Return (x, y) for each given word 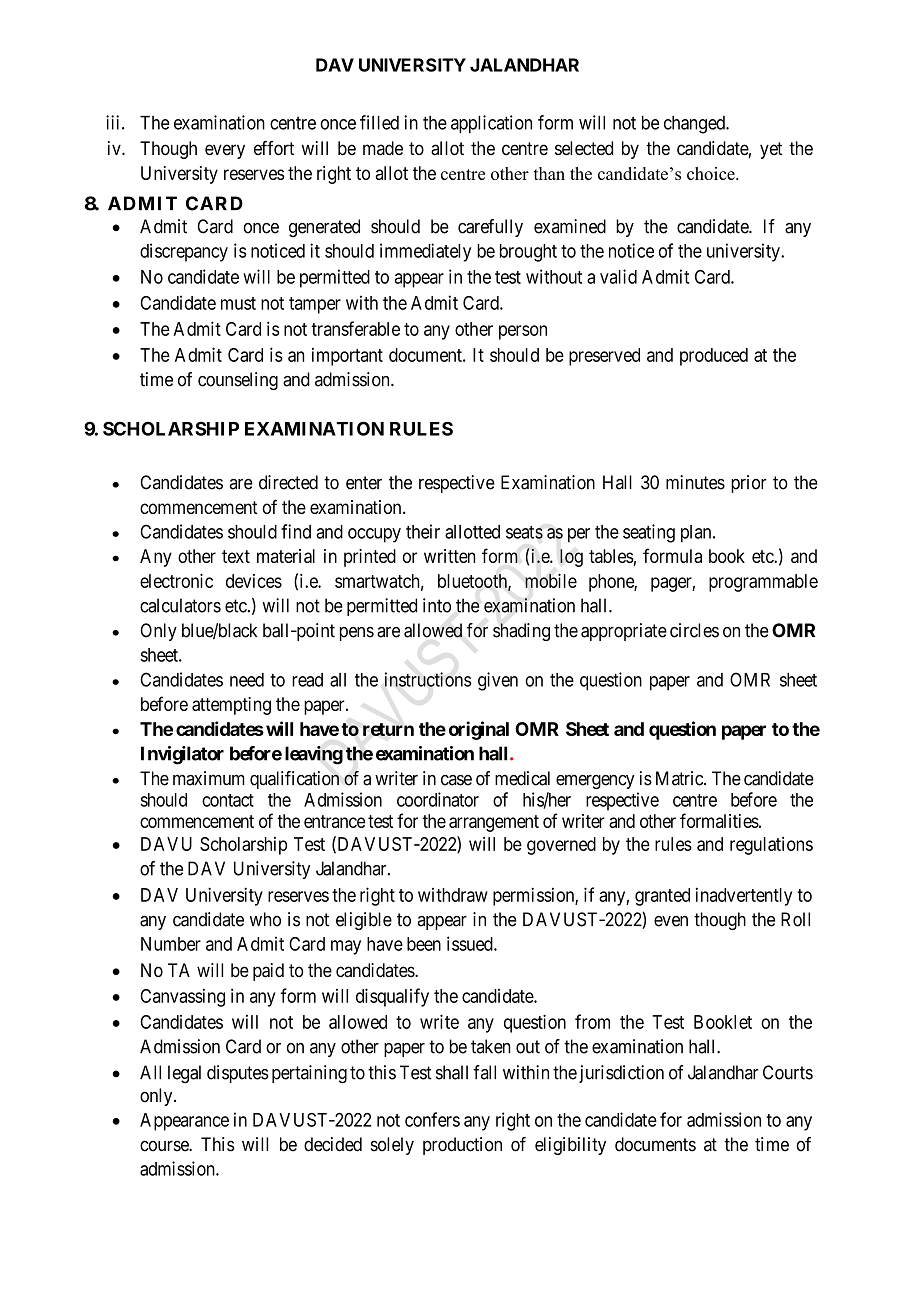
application (491, 124)
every (225, 151)
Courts (788, 1072)
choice (712, 173)
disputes (238, 1074)
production (462, 1146)
